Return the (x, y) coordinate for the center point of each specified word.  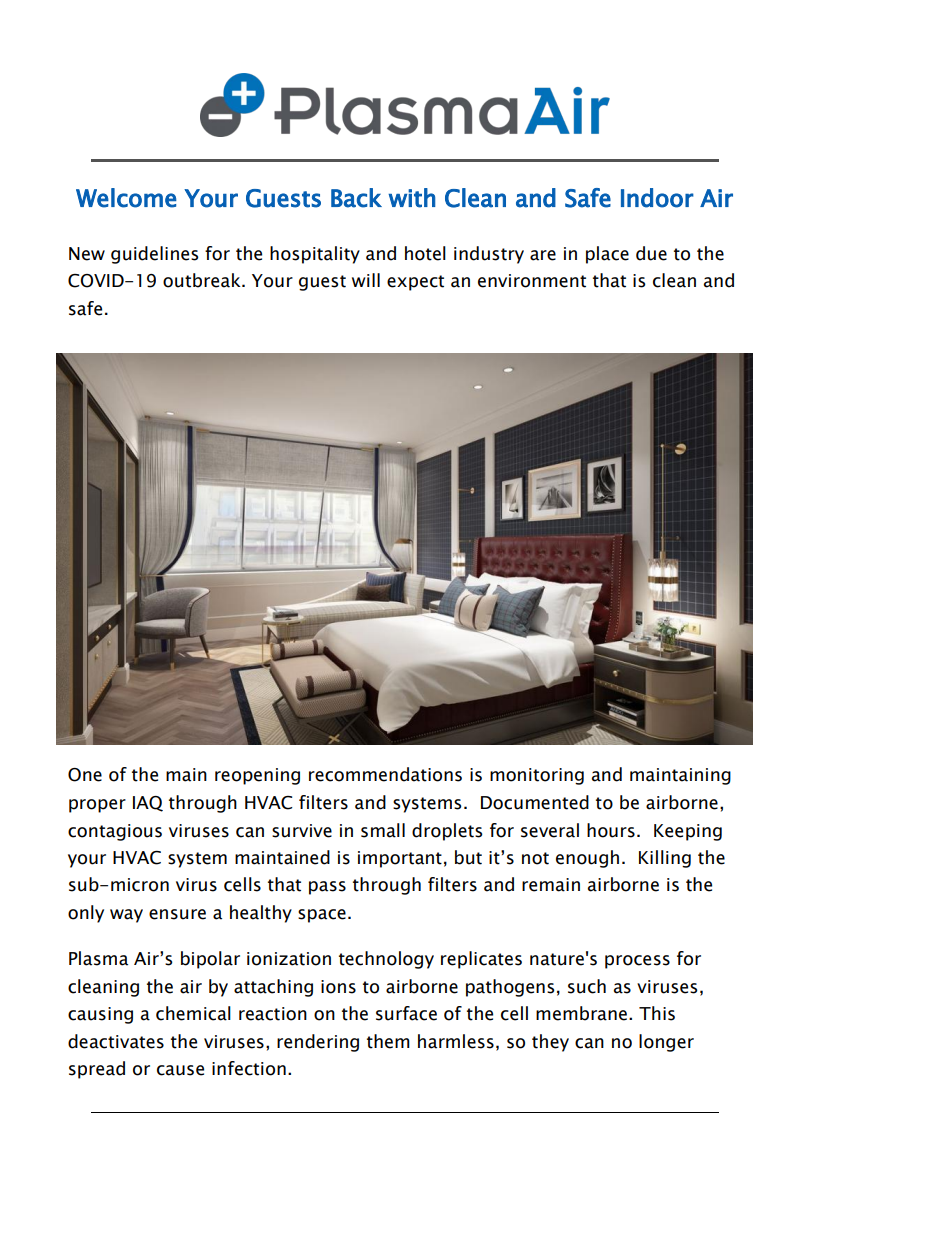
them (388, 1041)
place (607, 255)
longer (666, 1043)
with (411, 198)
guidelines (154, 255)
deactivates (116, 1041)
